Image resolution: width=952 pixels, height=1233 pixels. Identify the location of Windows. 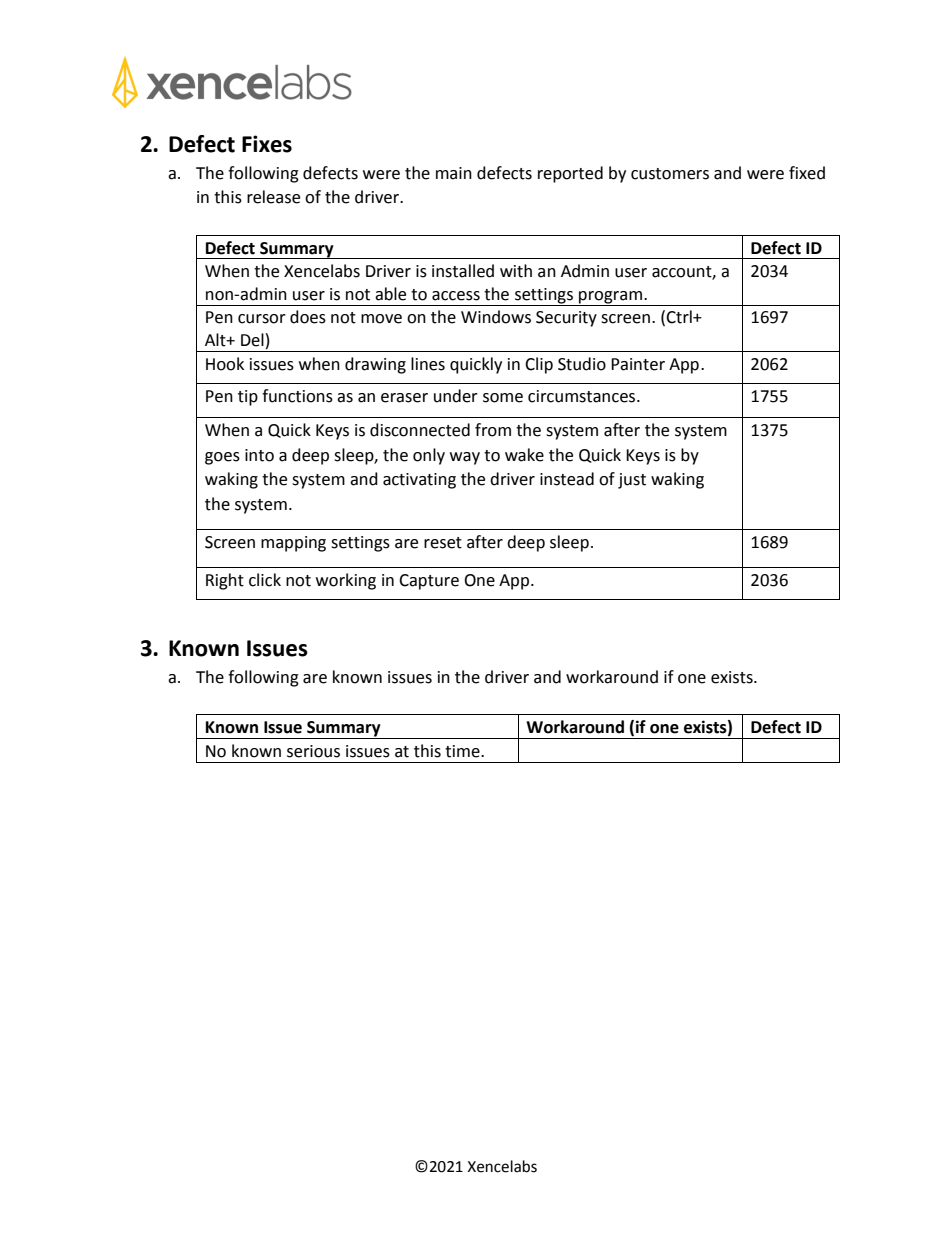
(496, 317).
